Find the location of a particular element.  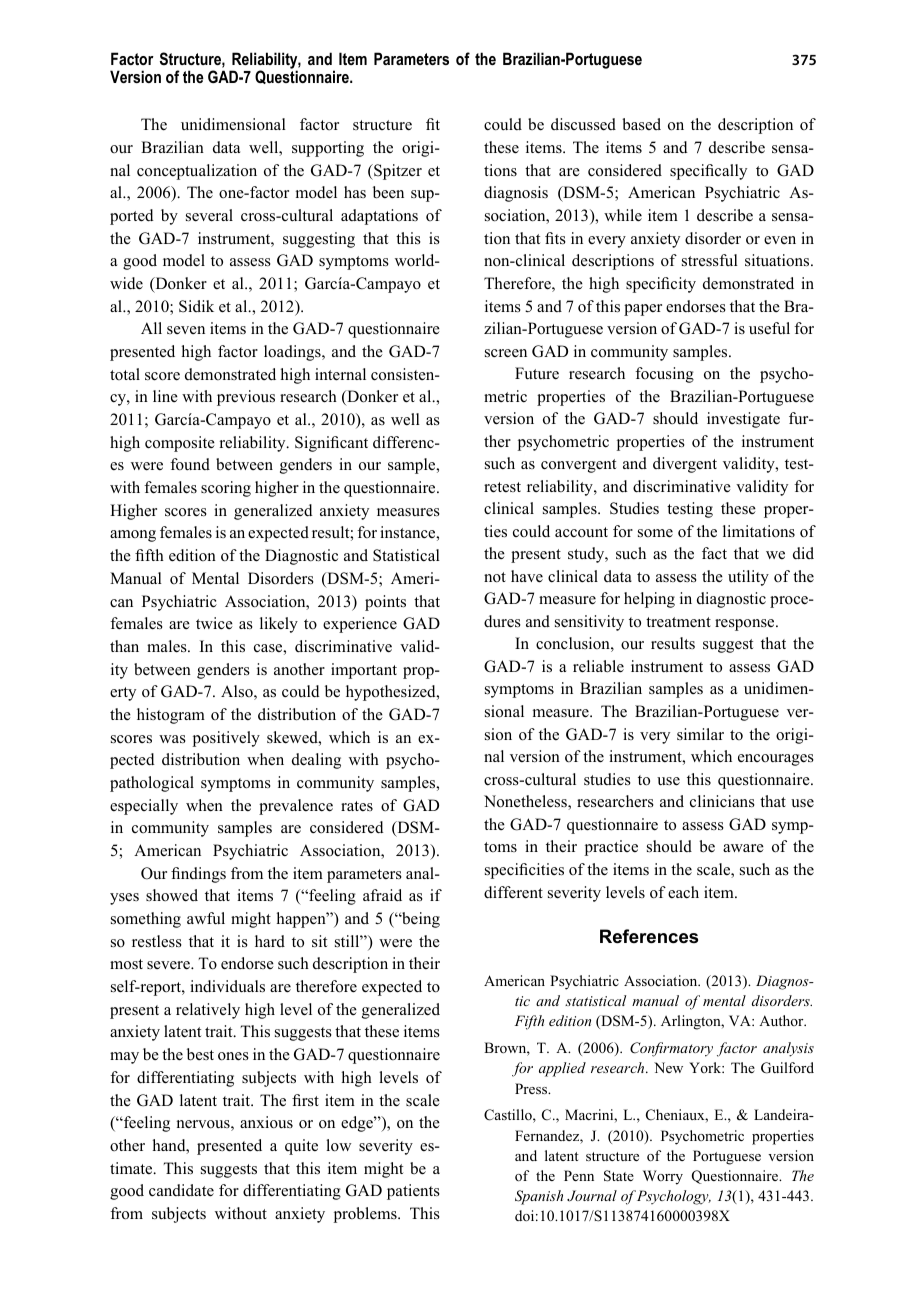

hypothesized is located at coordinates (392, 693).
